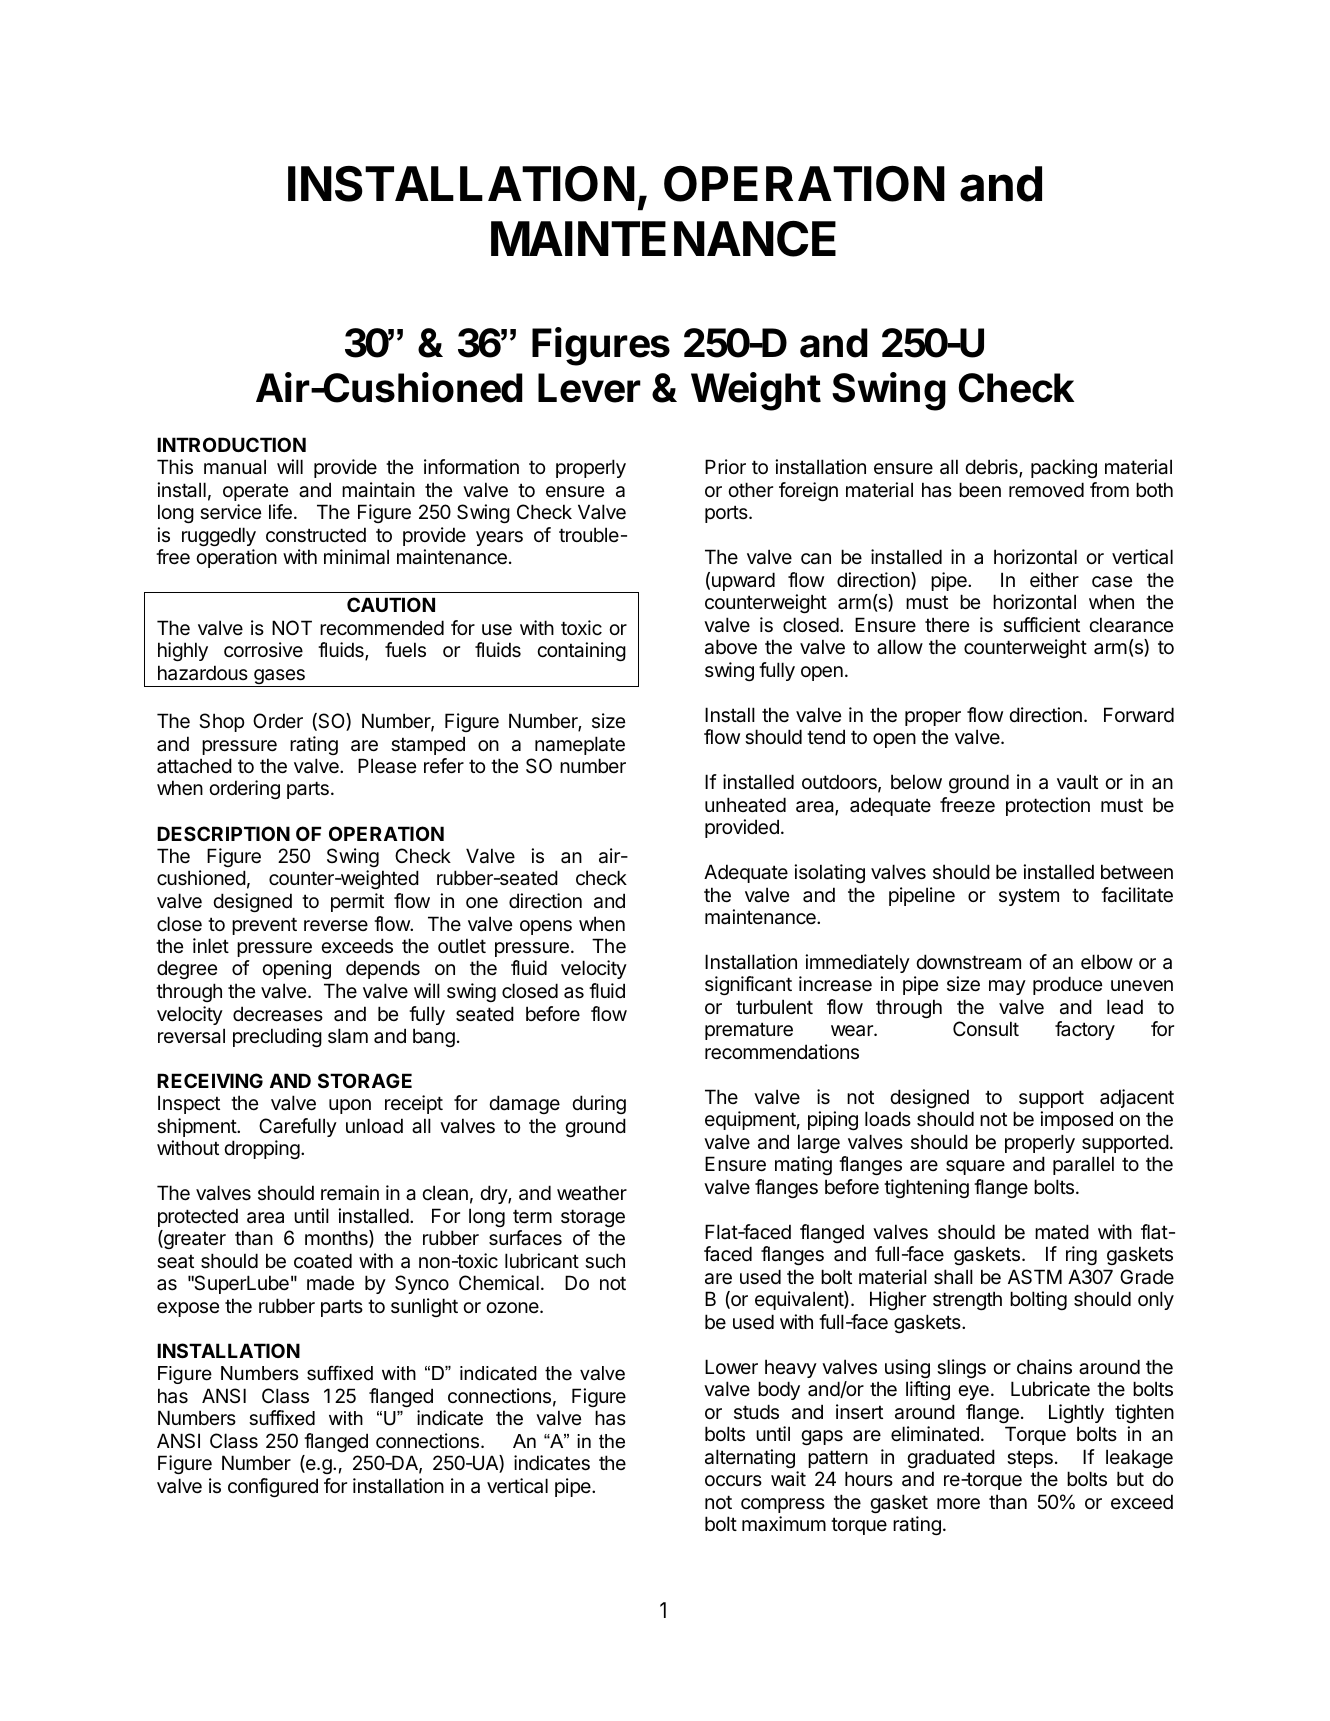  What do you see at coordinates (264, 926) in the page?
I see `prevent` at bounding box center [264, 926].
